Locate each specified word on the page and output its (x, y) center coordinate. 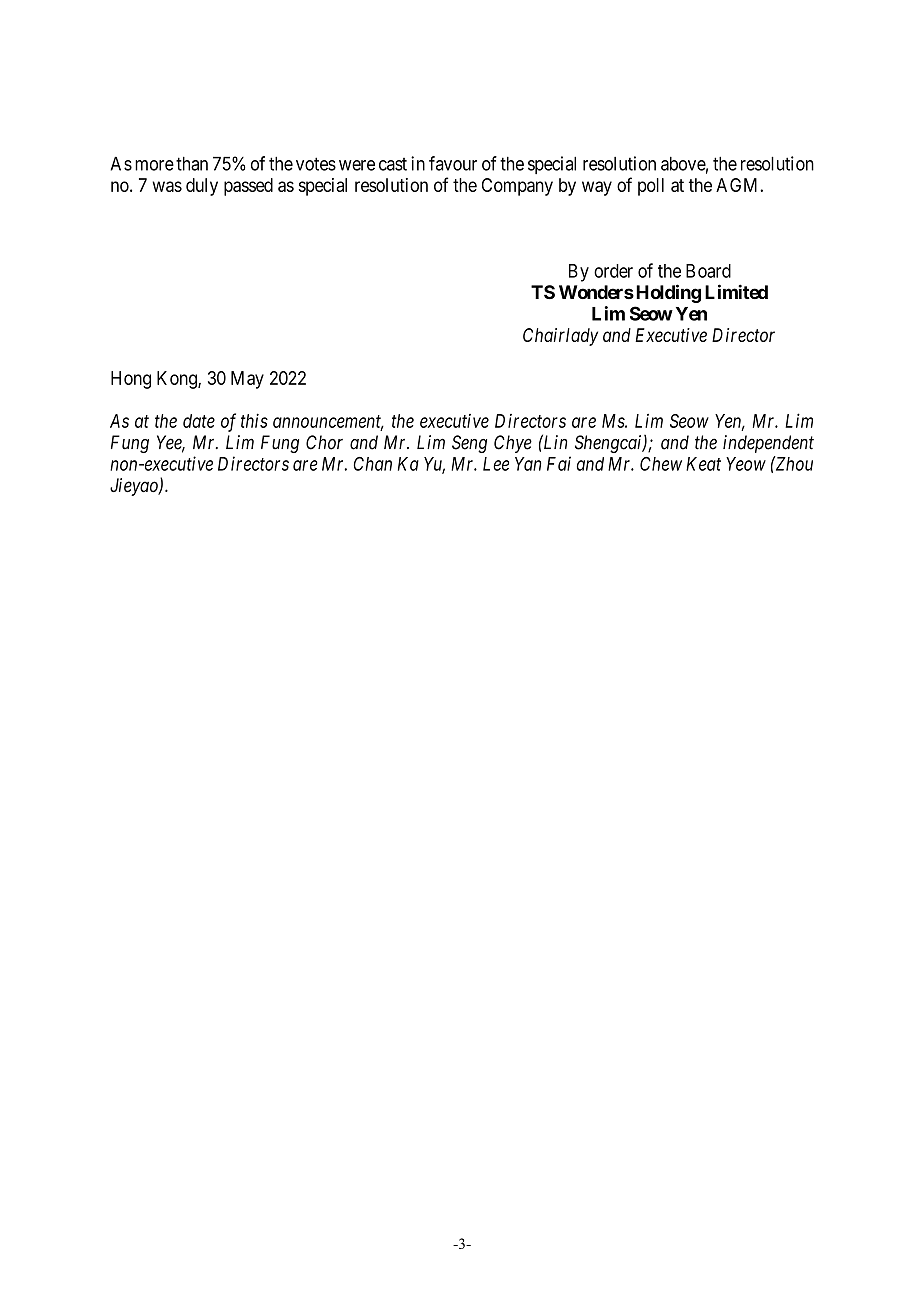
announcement (328, 422)
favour (453, 163)
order (613, 271)
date (199, 421)
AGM (738, 185)
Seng (469, 444)
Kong (178, 380)
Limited (736, 291)
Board (708, 271)
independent (768, 444)
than (192, 164)
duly (202, 187)
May (247, 380)
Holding (667, 293)
